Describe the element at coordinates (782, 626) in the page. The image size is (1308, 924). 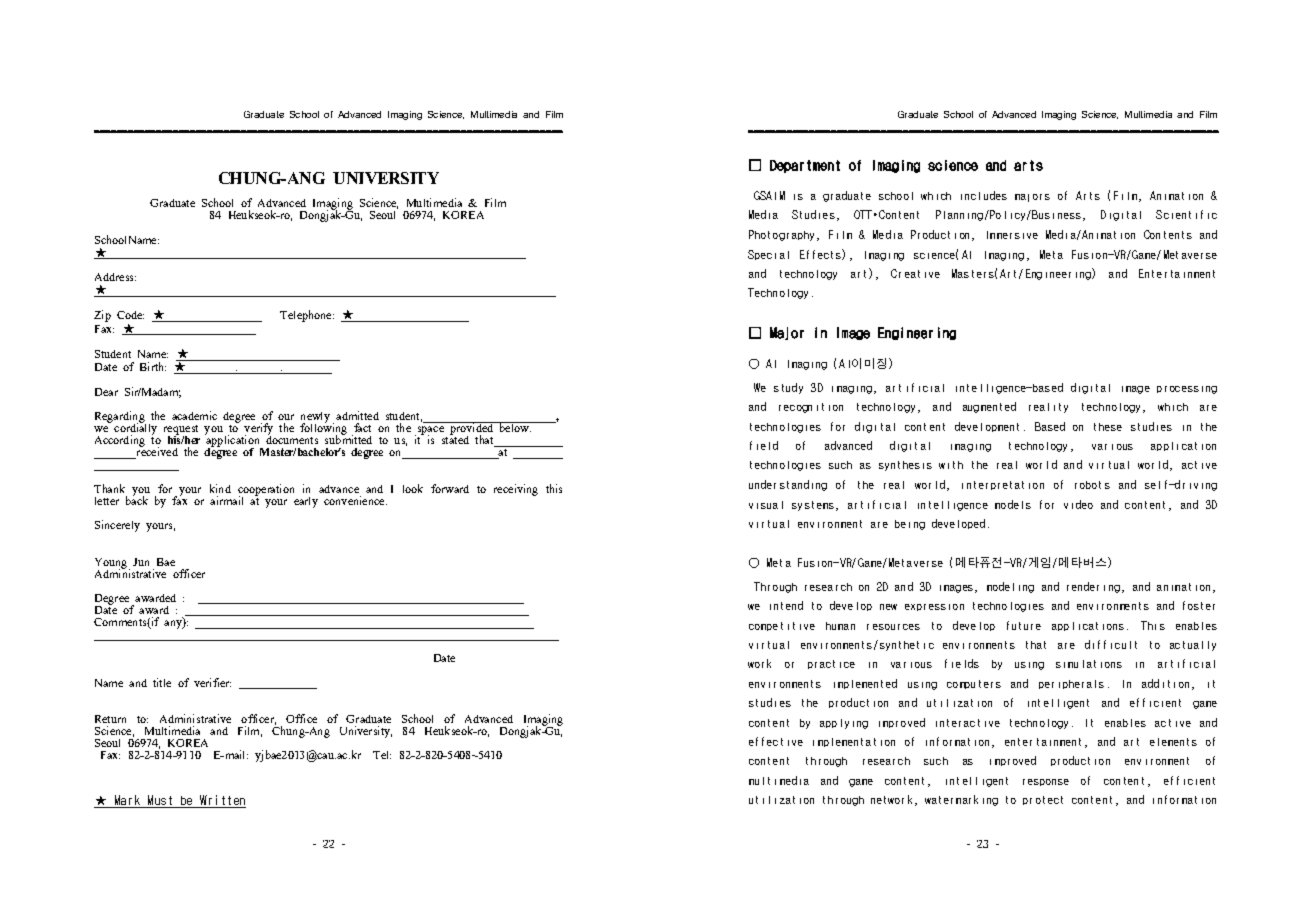
I see `competitive` at that location.
